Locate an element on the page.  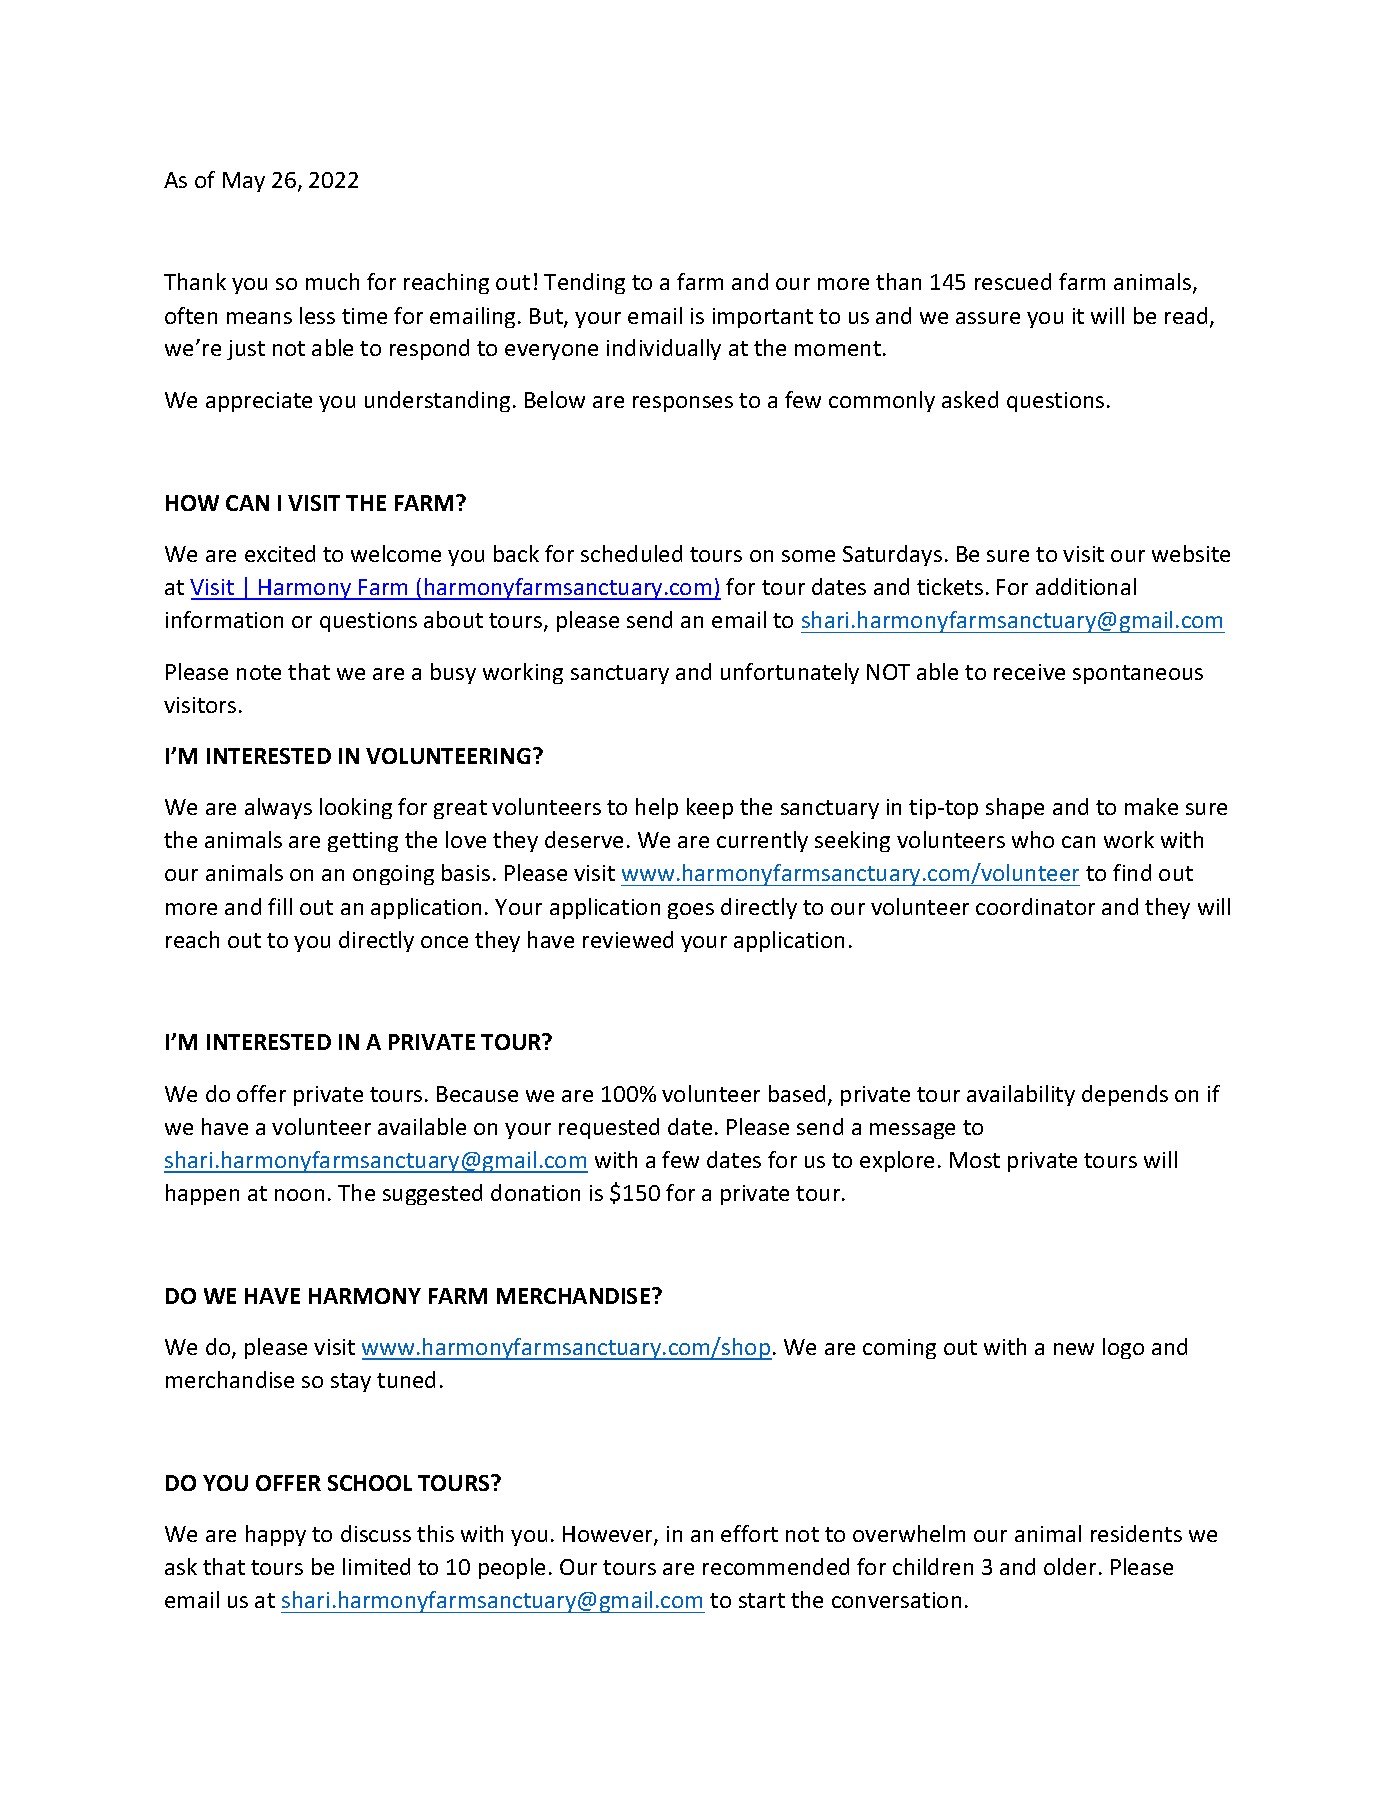
much is located at coordinates (332, 281).
